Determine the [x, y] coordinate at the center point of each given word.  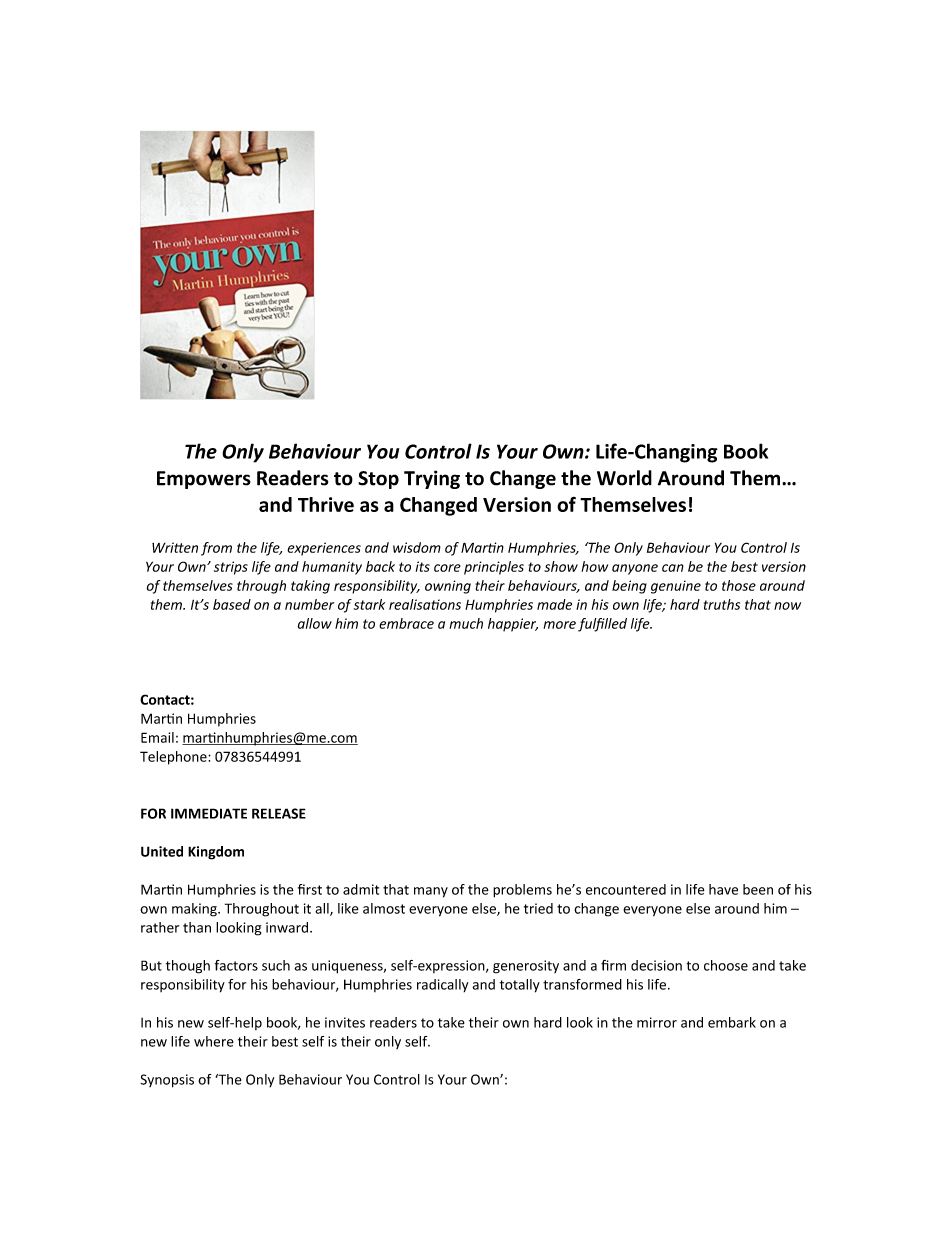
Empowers [204, 480]
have [723, 889]
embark [732, 1022]
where [214, 1041]
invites [345, 1022]
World [624, 478]
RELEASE [279, 813]
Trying [432, 479]
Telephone [174, 758]
